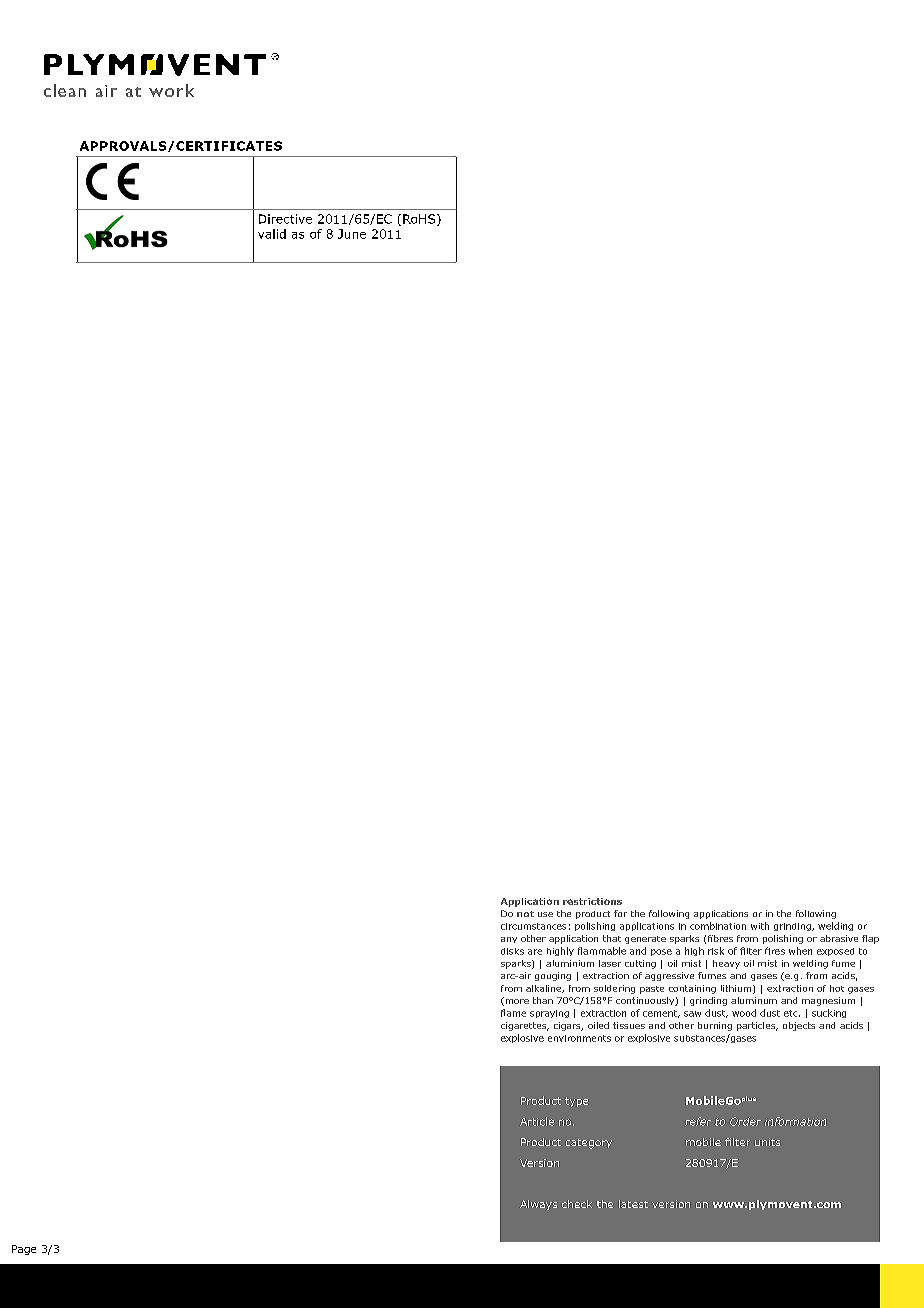 The height and width of the screenshot is (1308, 924). I want to click on Page, so click(24, 1250).
